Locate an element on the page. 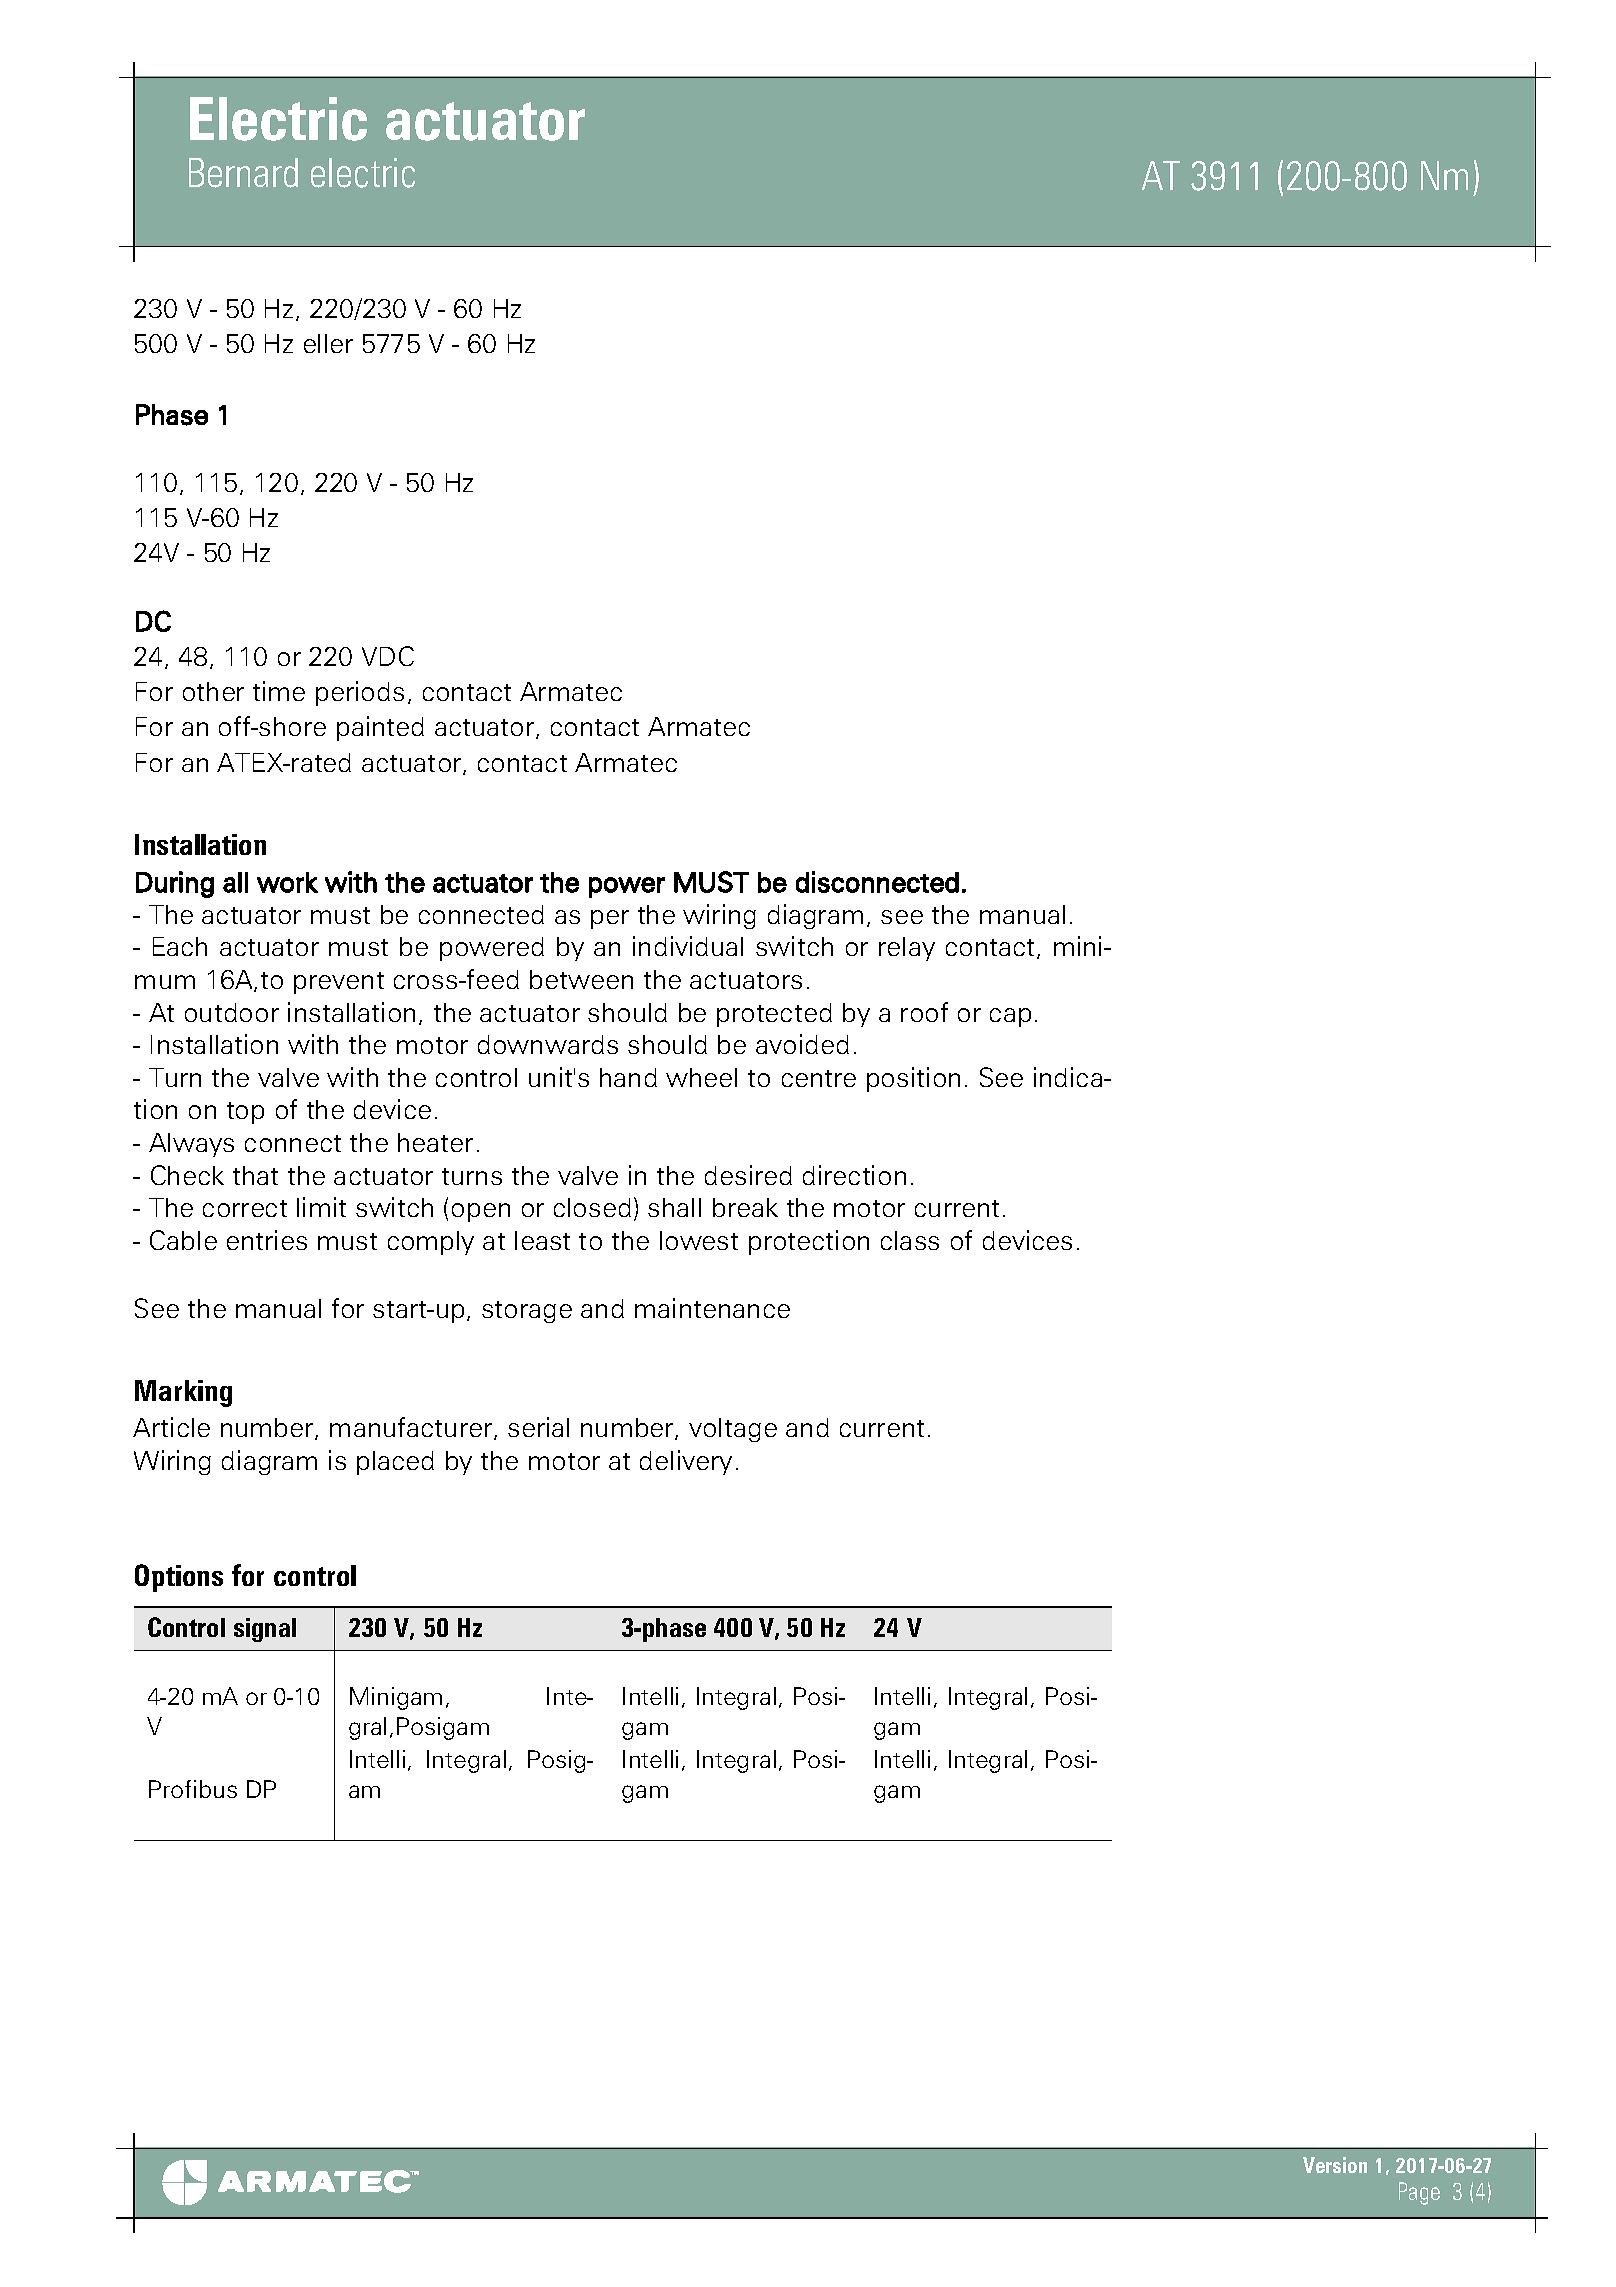 The image size is (1616, 2287). class is located at coordinates (910, 1240).
